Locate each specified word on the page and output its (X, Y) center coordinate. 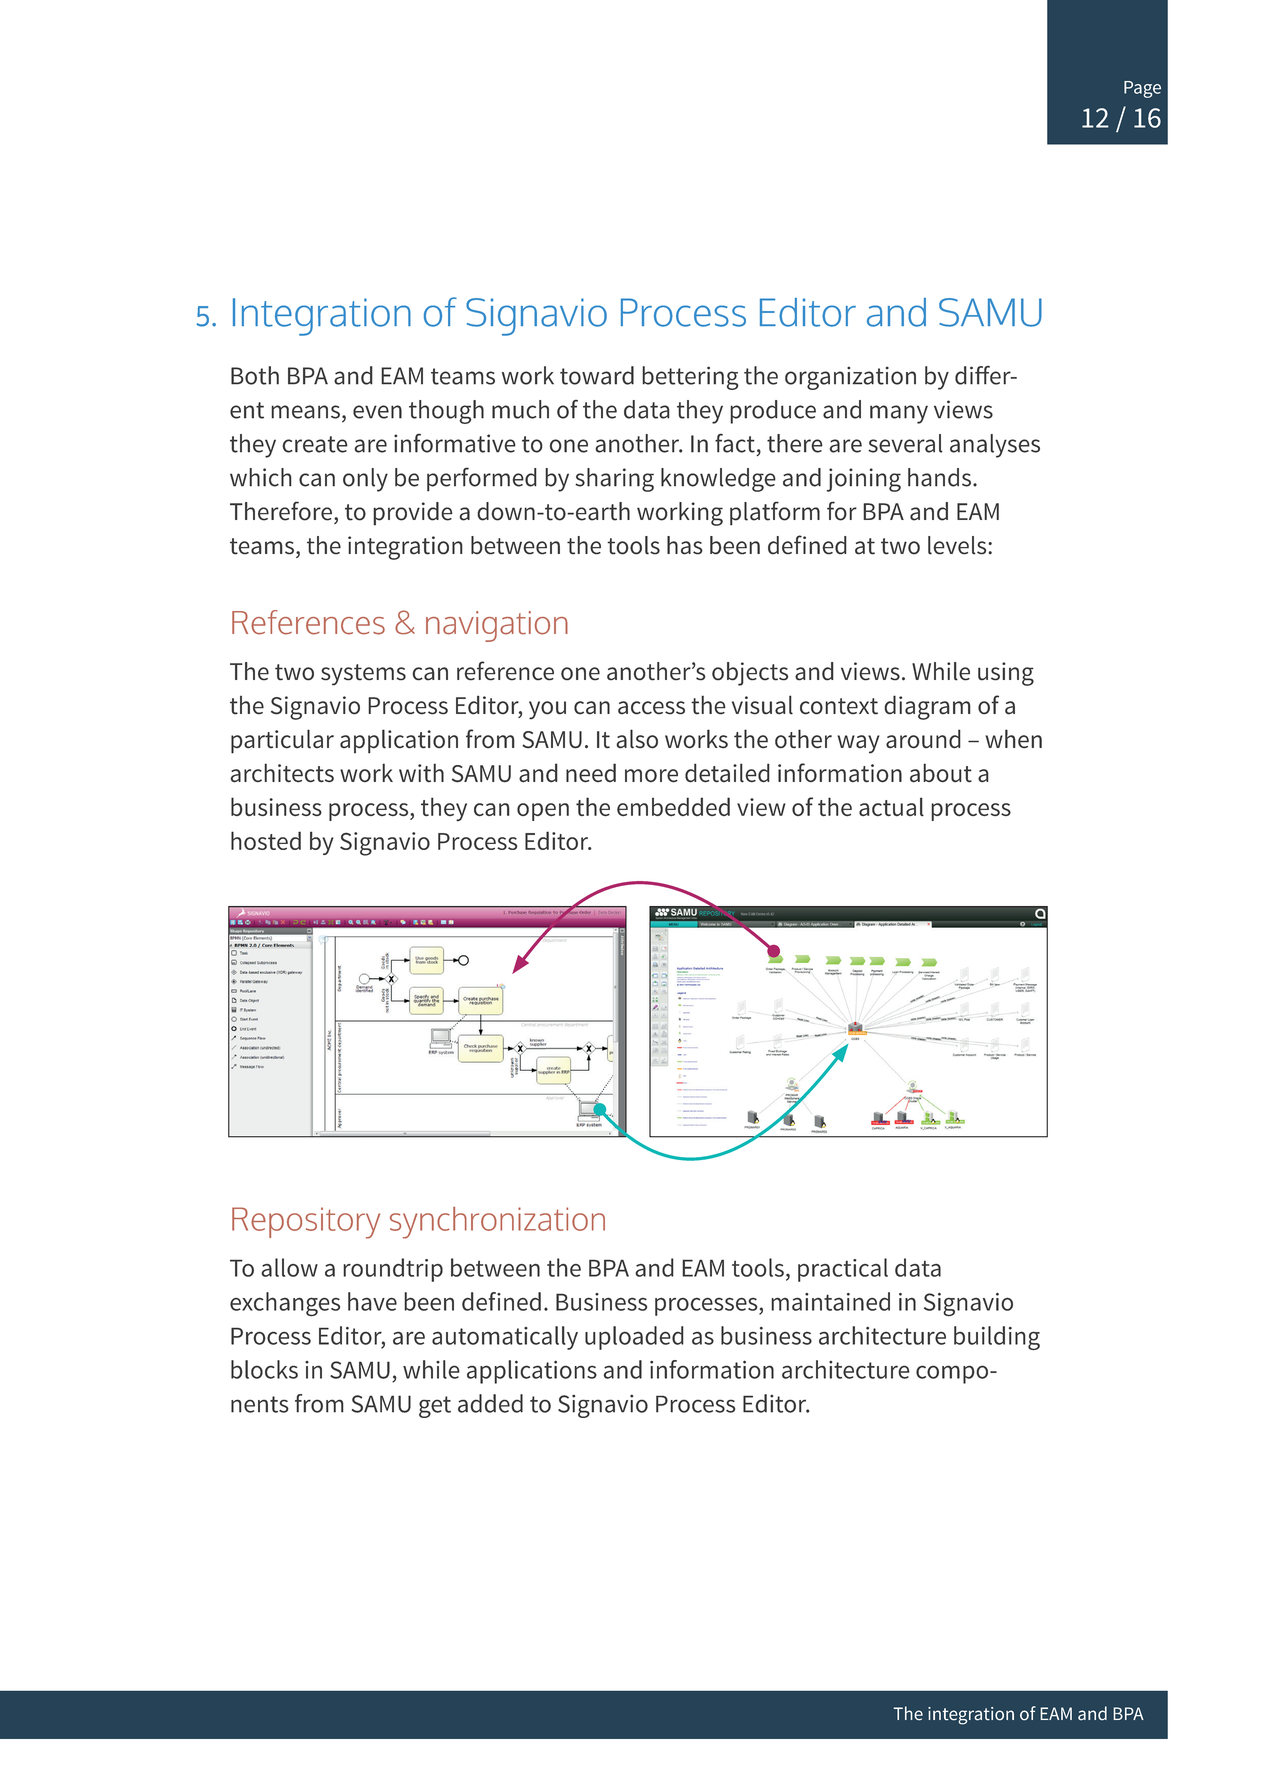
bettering (690, 378)
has (685, 545)
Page (1142, 89)
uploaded (634, 1338)
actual (891, 806)
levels (958, 545)
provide (413, 514)
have (372, 1301)
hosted (266, 840)
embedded (673, 806)
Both (255, 375)
